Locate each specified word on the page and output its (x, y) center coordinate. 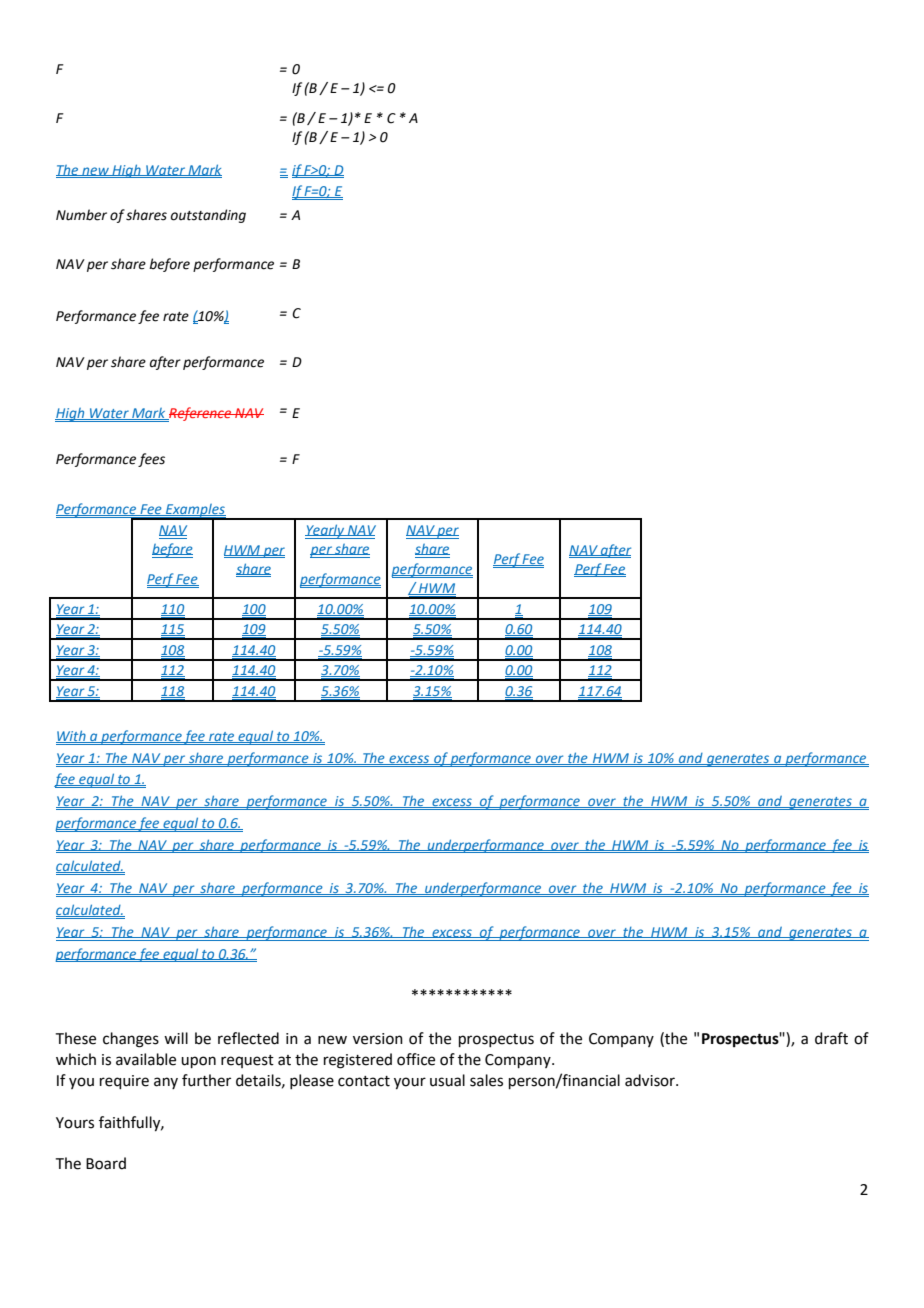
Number (81, 215)
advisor (651, 1080)
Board (106, 1163)
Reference (200, 414)
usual (447, 1080)
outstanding (208, 216)
